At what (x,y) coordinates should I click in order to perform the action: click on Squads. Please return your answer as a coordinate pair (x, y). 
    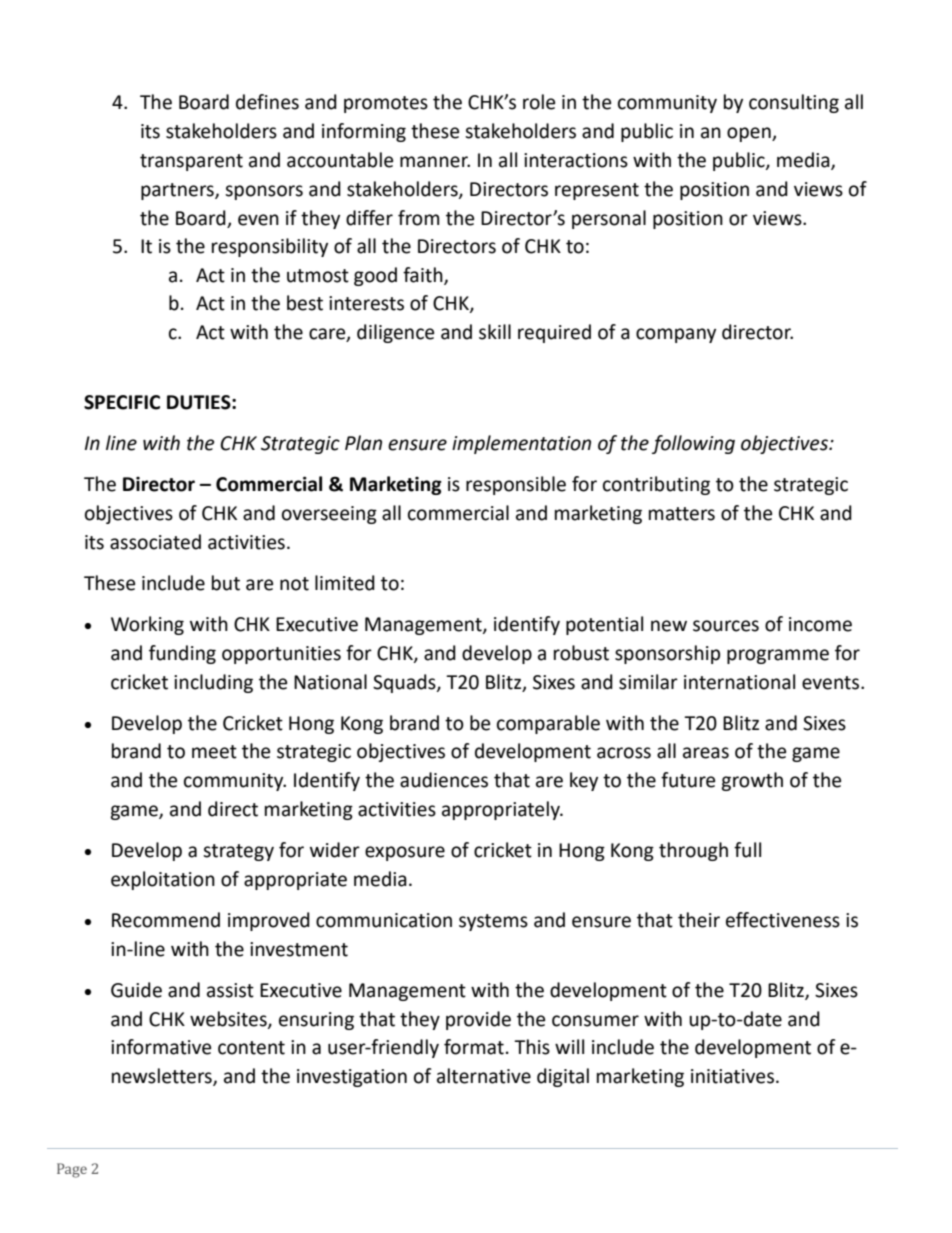
    Looking at the image, I should click on (405, 683).
